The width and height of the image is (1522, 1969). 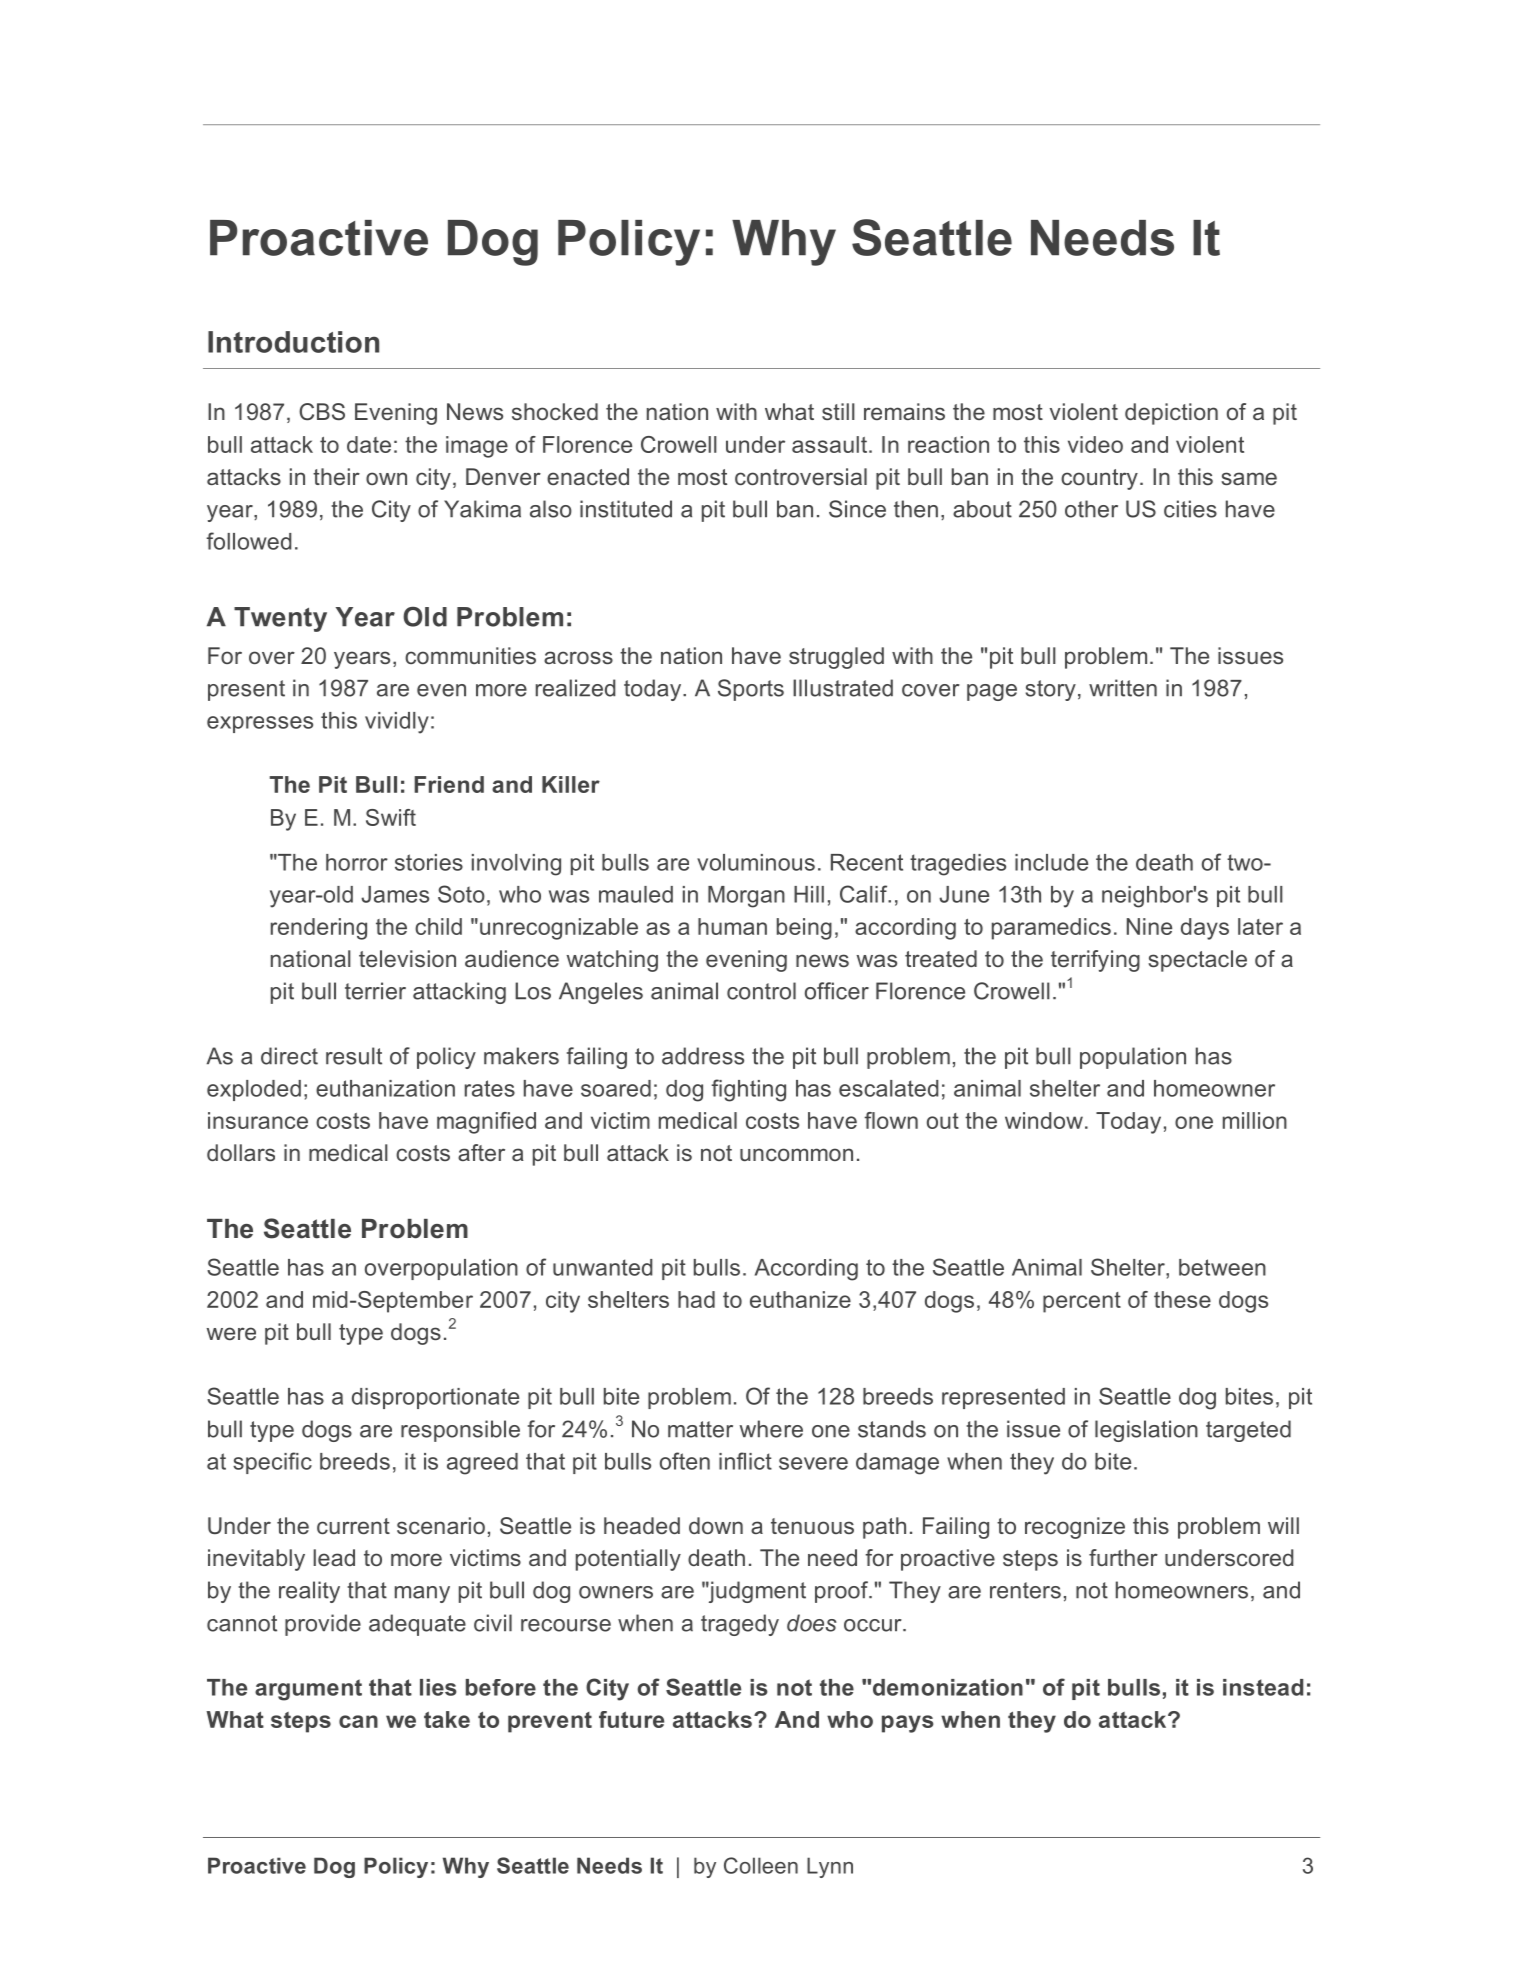 What do you see at coordinates (1146, 1431) in the image?
I see `legislation` at bounding box center [1146, 1431].
